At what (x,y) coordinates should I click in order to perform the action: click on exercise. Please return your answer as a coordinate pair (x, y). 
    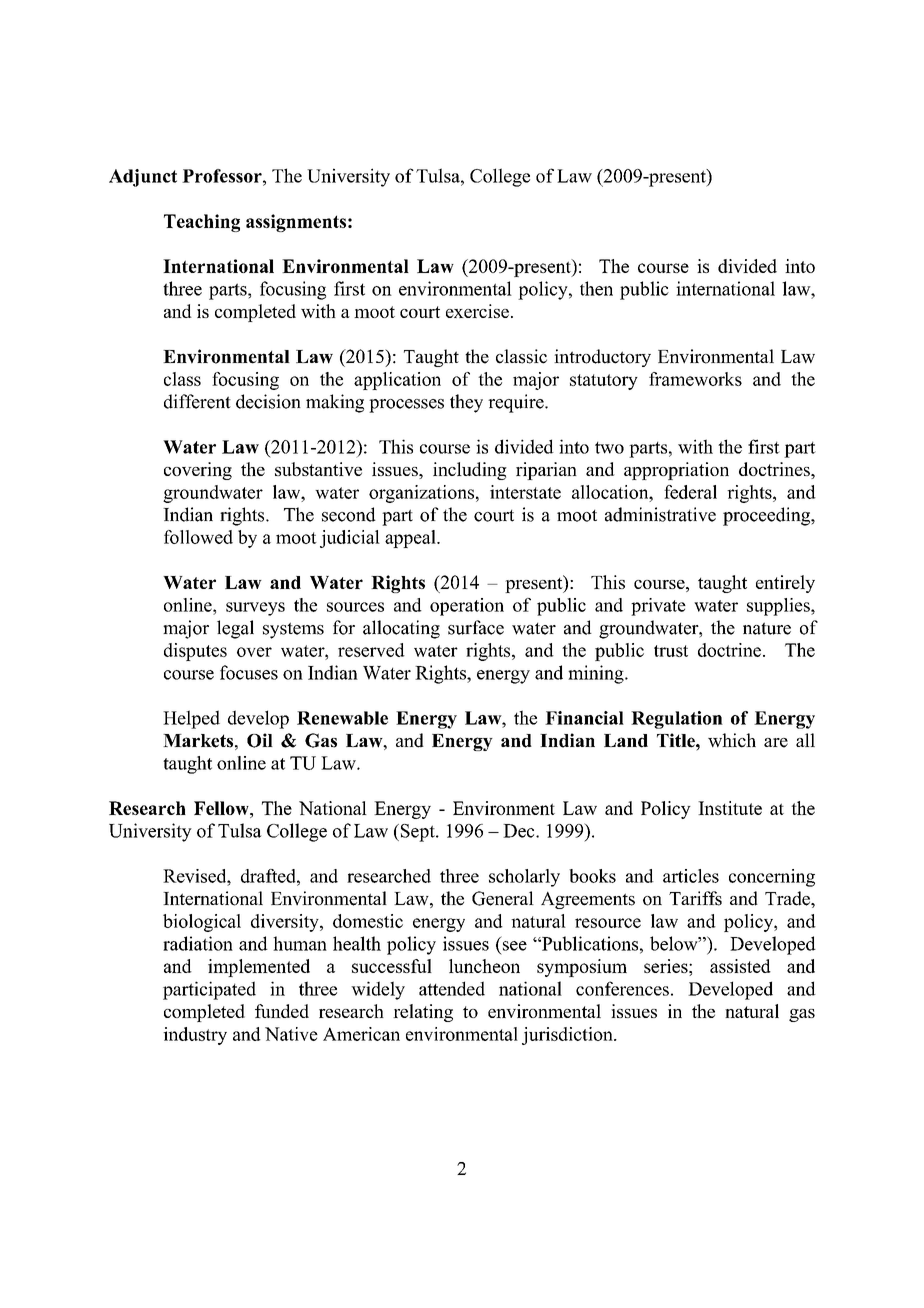
    Looking at the image, I should click on (477, 311).
